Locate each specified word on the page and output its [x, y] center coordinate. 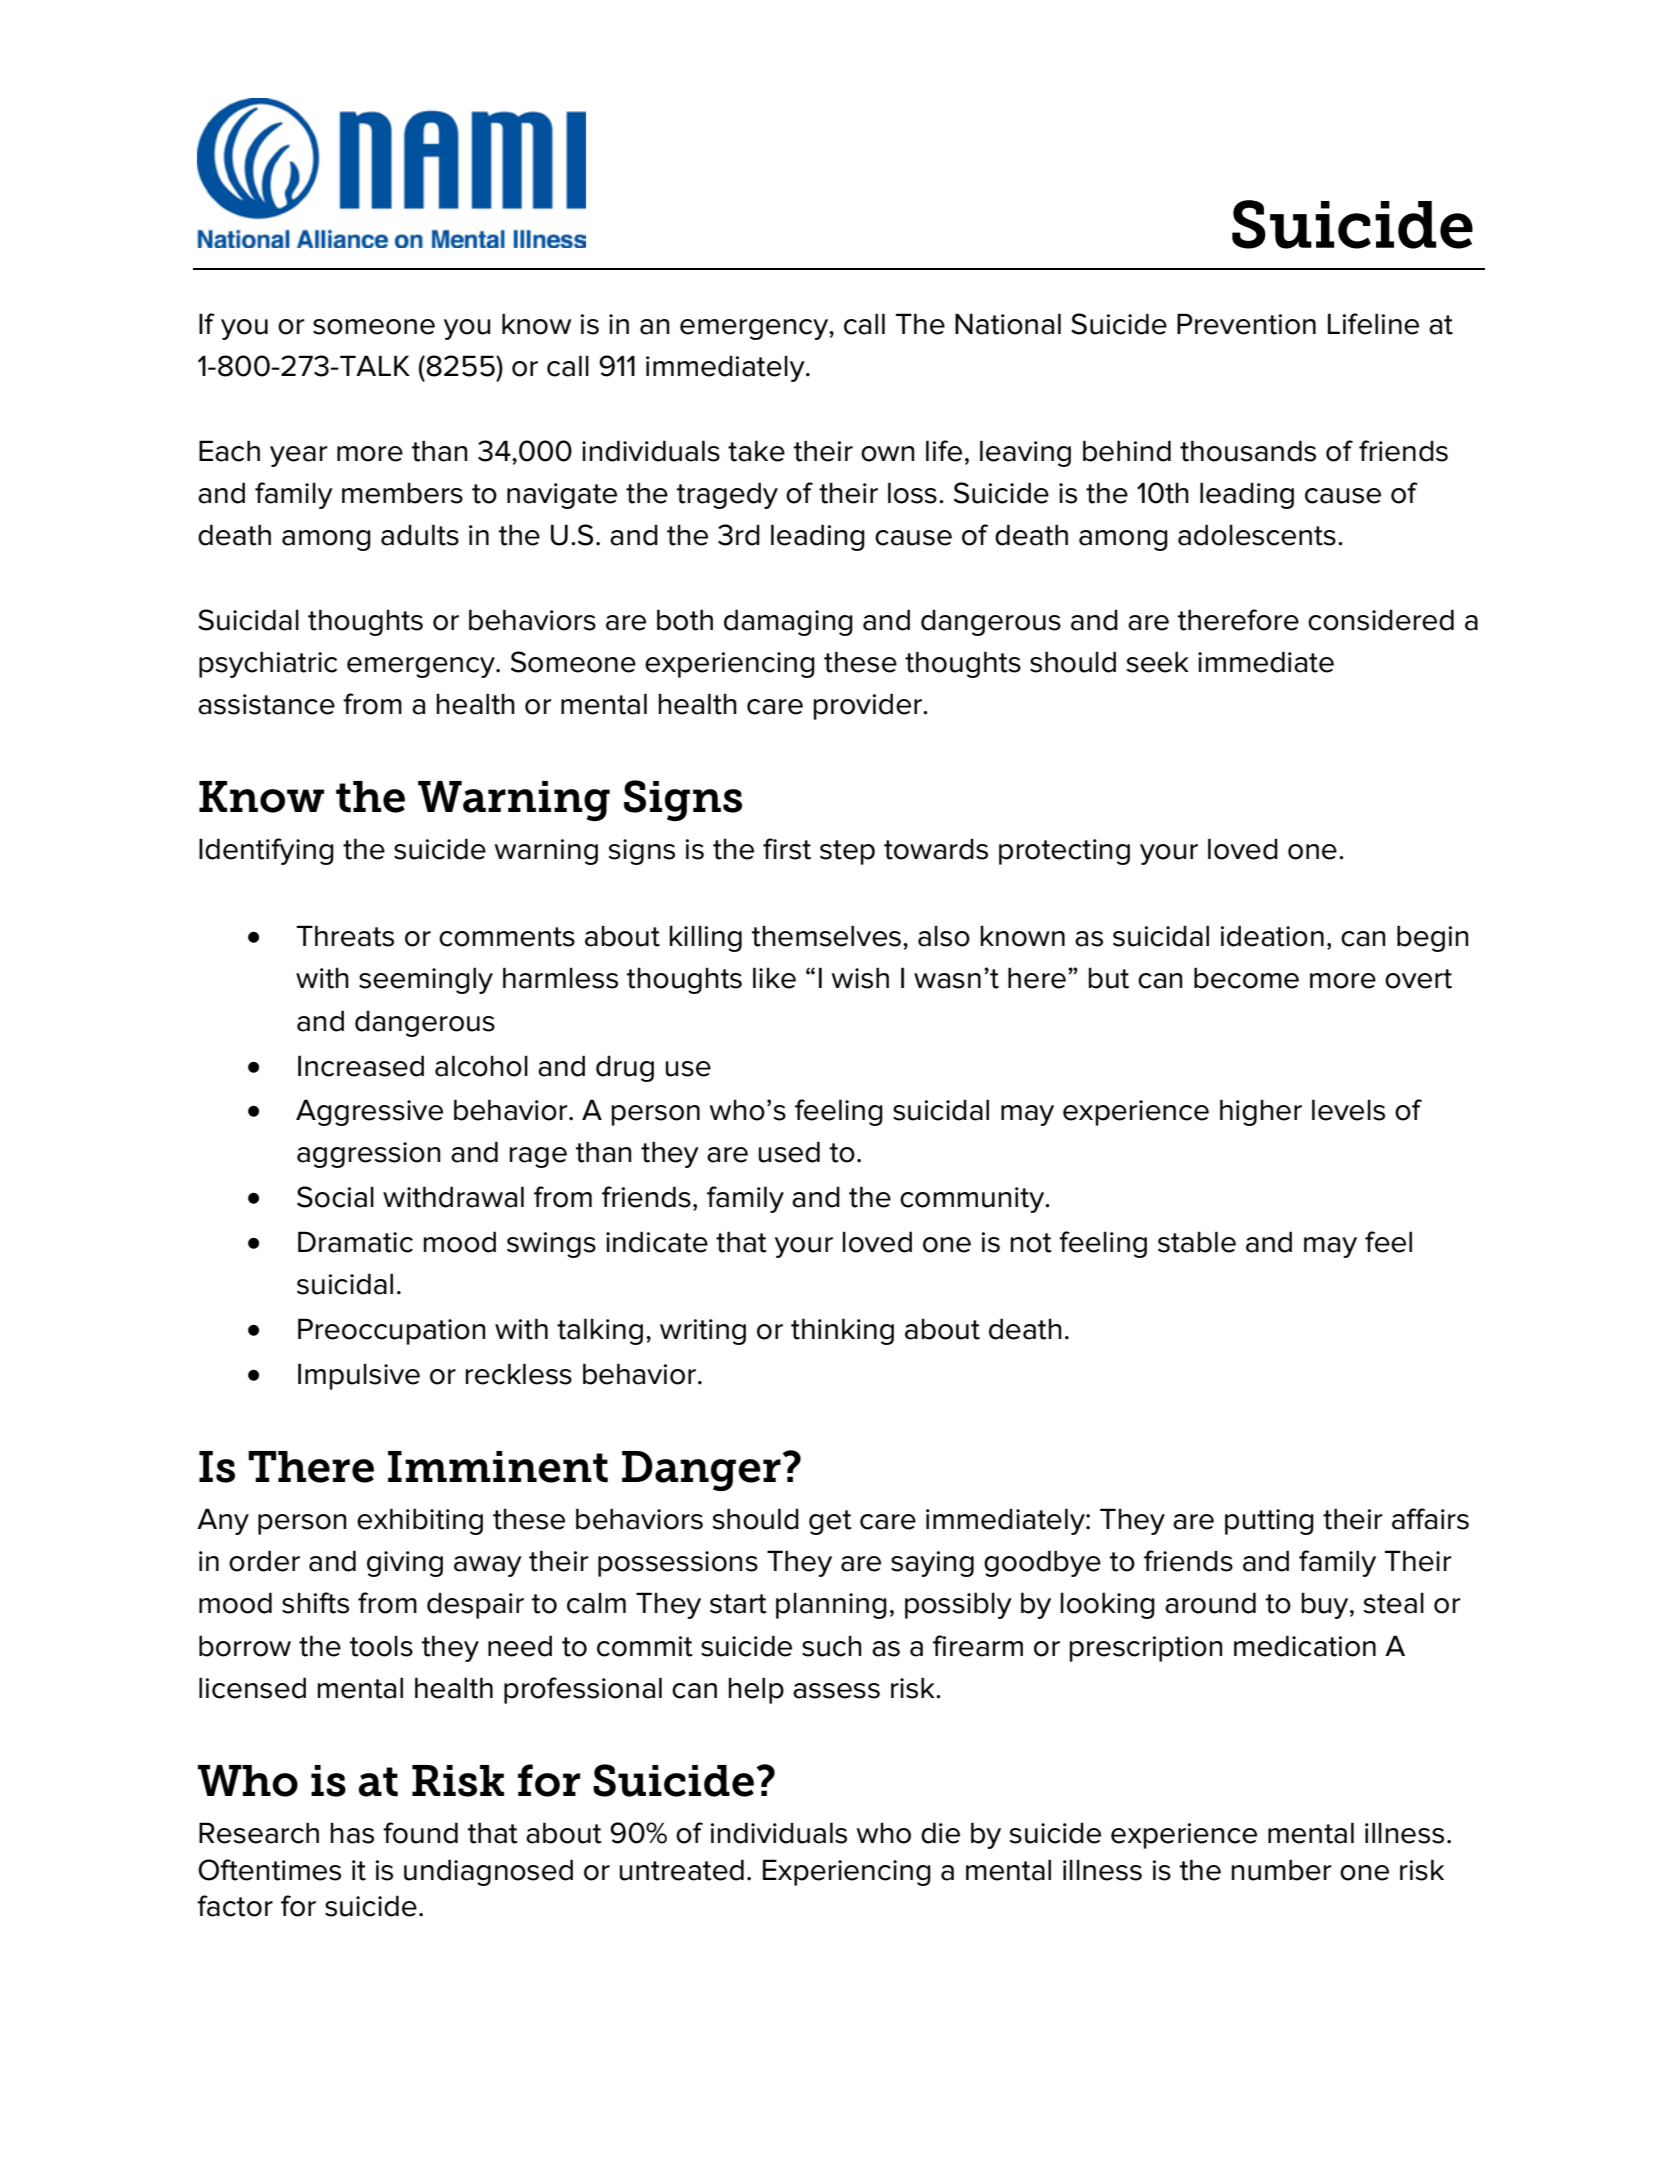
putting [1269, 1522]
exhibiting [420, 1521]
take [756, 451]
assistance [266, 704]
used [789, 1152]
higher [1261, 1112]
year [299, 456]
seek [1158, 662]
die [940, 1833]
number [1282, 1870]
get [830, 1522]
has [352, 1833]
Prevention [1246, 324]
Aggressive [369, 1112]
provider [869, 706]
